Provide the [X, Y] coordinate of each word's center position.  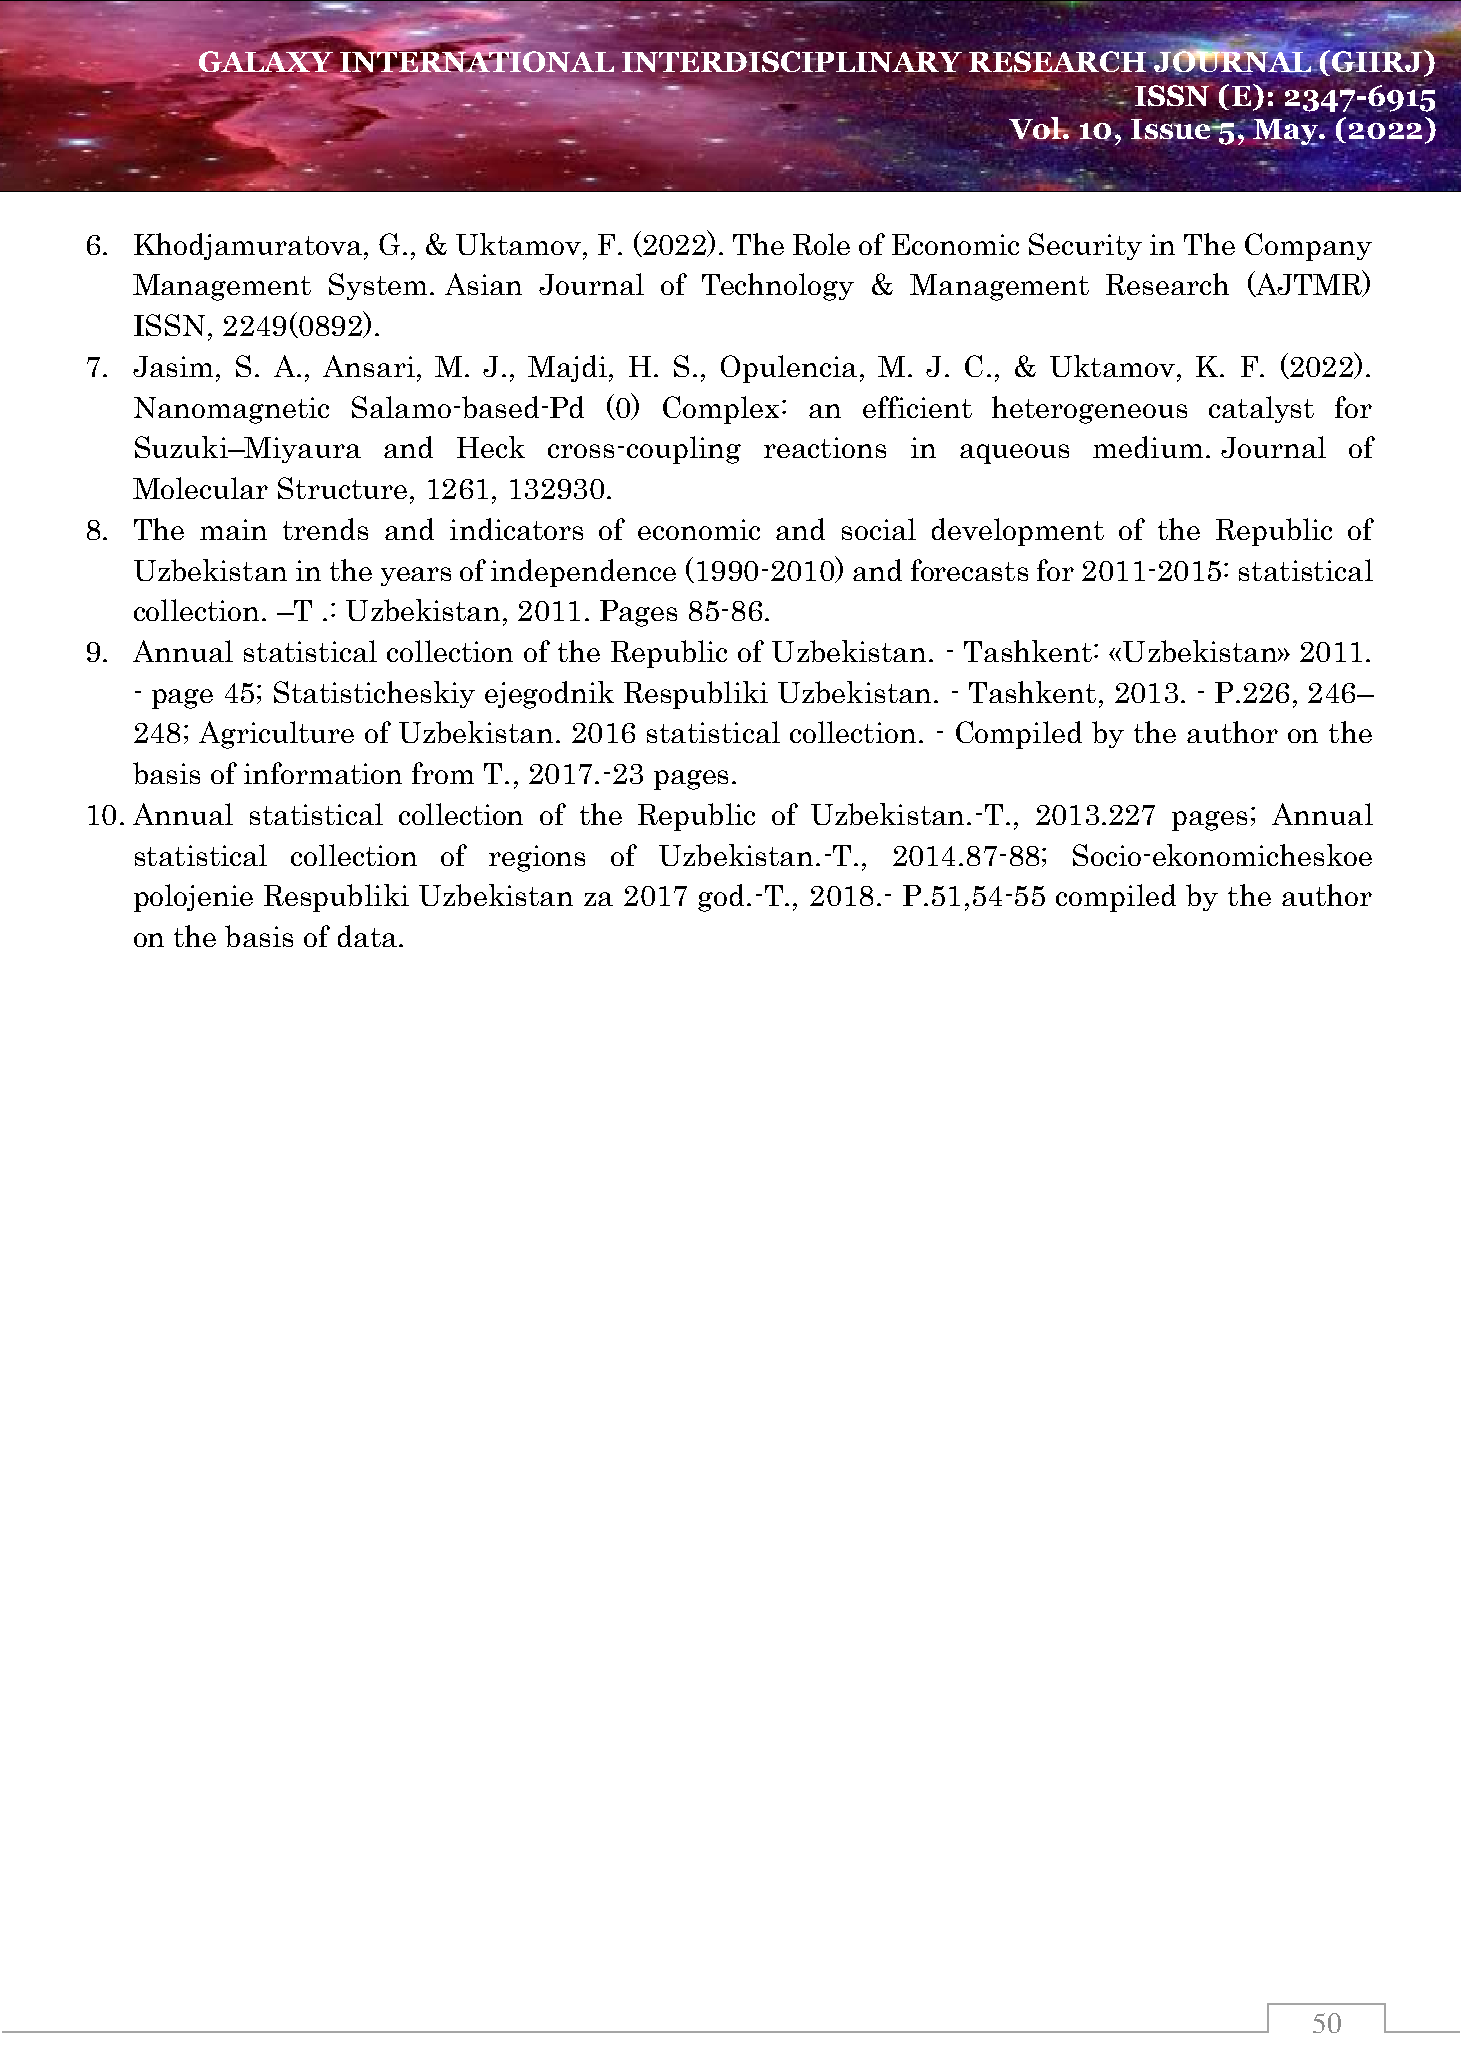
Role [821, 244]
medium [1148, 447]
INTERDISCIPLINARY [791, 61]
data [367, 936]
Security [1085, 246]
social [879, 529]
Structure [342, 488]
